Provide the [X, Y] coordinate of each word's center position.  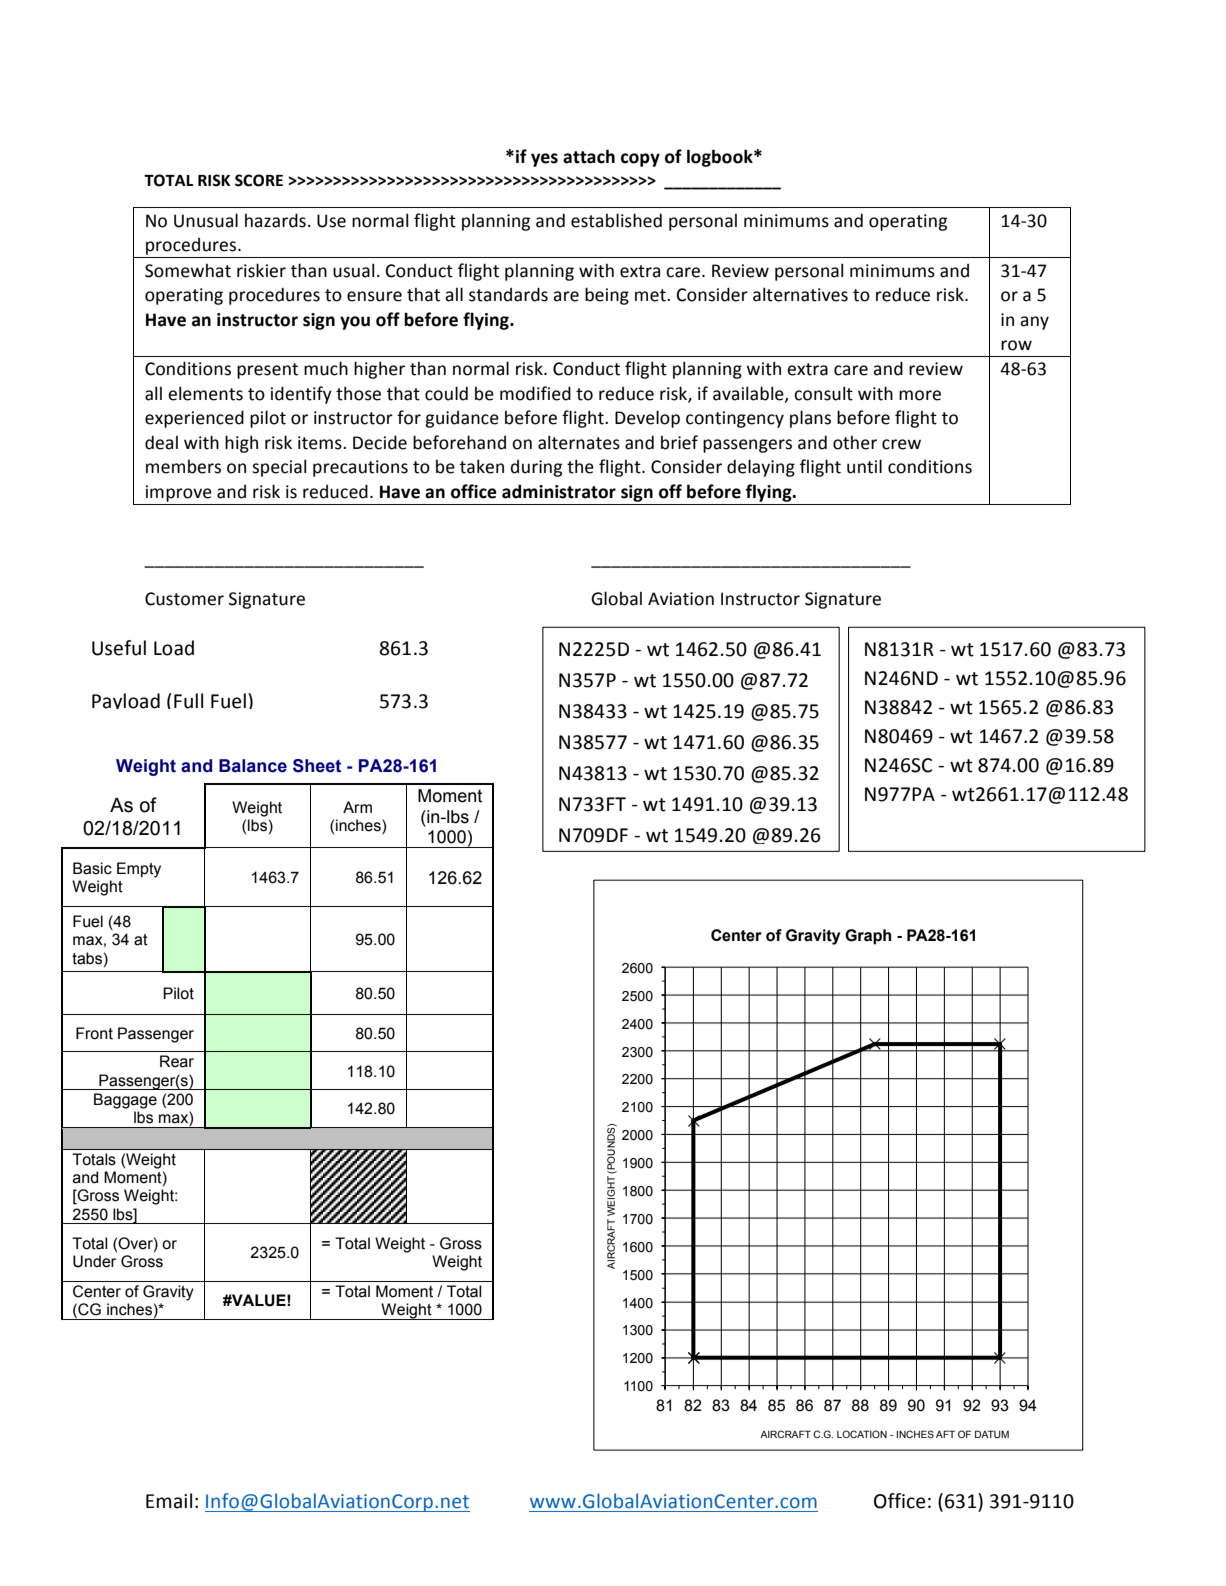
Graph [868, 937]
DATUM [992, 1434]
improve [179, 493]
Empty [139, 870]
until [864, 466]
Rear [177, 1061]
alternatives [800, 294]
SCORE [259, 180]
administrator [559, 491]
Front [94, 1033]
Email [169, 1501]
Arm [357, 807]
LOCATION [862, 1434]
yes [544, 160]
